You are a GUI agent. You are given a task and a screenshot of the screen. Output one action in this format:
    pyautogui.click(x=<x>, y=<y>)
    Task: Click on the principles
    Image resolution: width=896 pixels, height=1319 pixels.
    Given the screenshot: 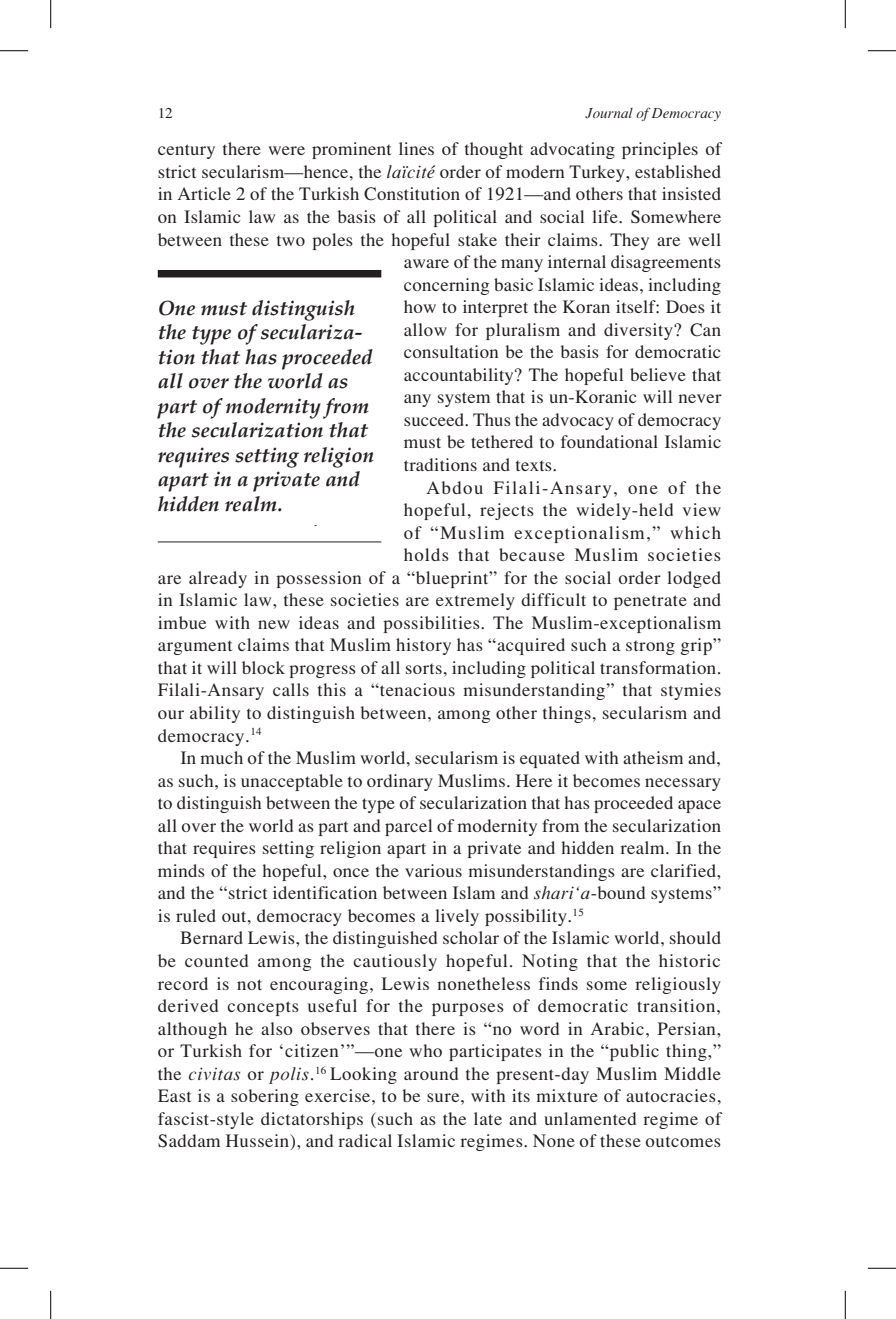 What is the action you would take?
    pyautogui.click(x=660, y=150)
